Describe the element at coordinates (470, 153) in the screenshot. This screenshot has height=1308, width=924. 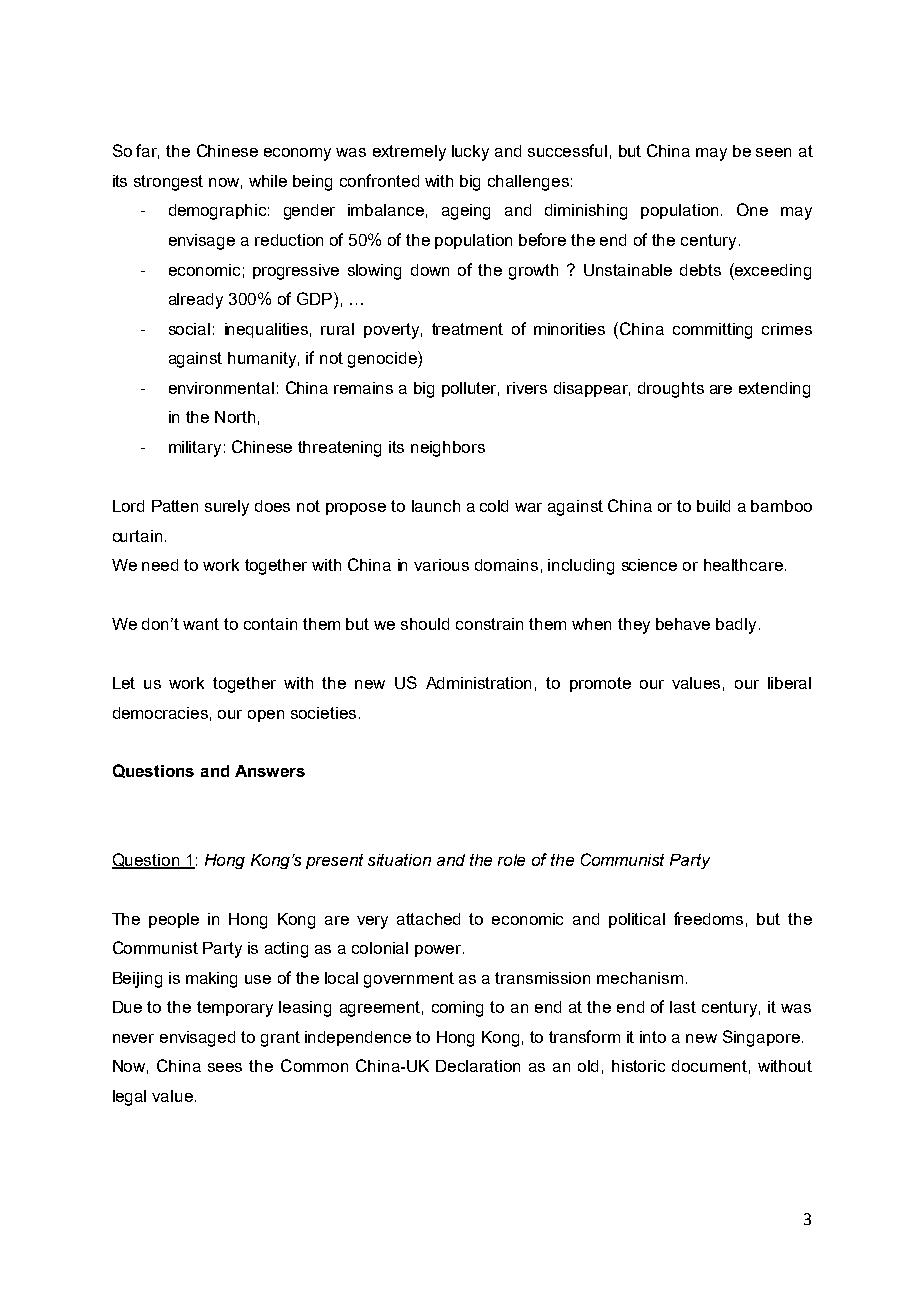
I see `lucky` at that location.
